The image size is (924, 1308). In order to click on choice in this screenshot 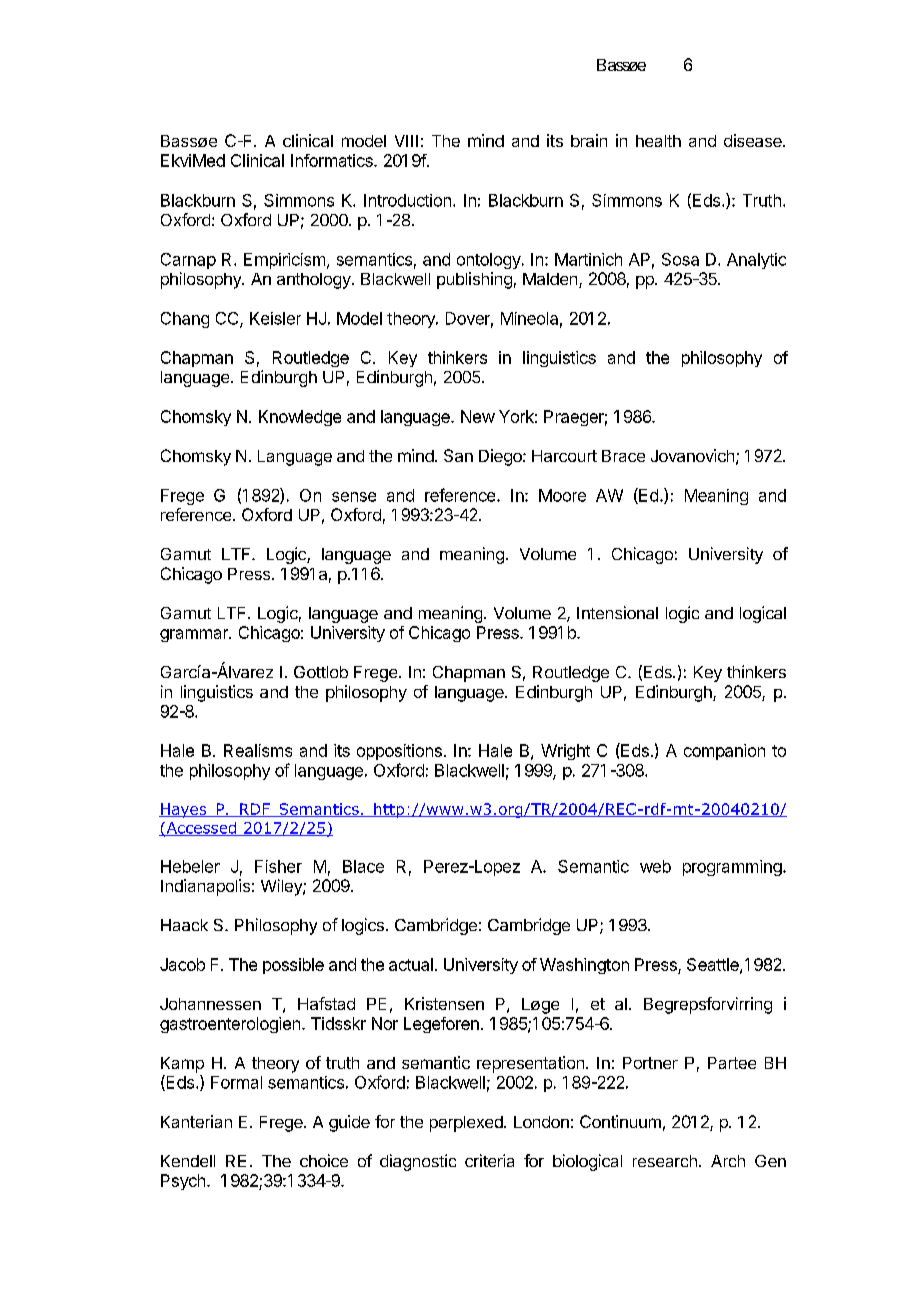, I will do `click(324, 1160)`.
